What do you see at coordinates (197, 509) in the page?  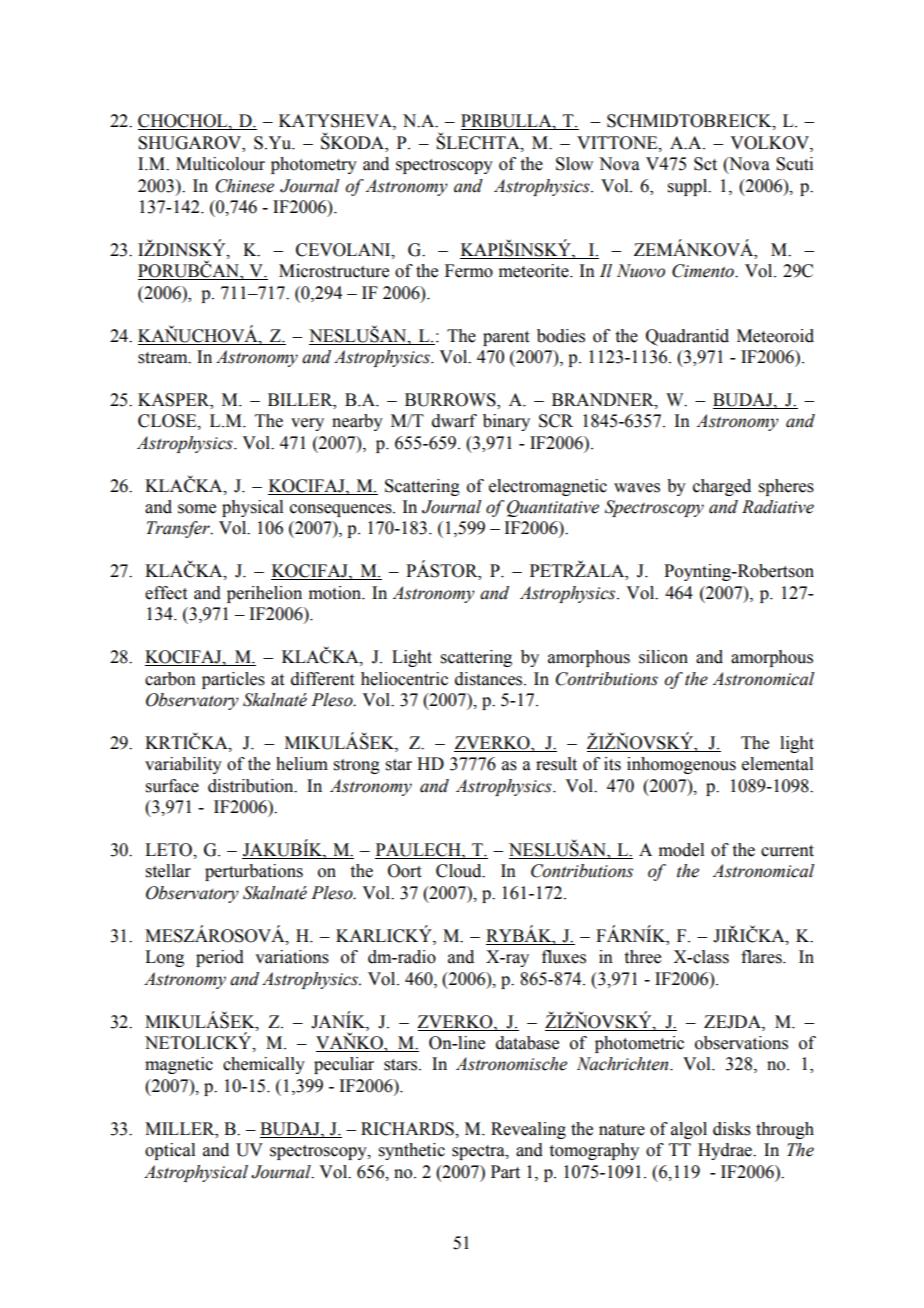 I see `some` at bounding box center [197, 509].
